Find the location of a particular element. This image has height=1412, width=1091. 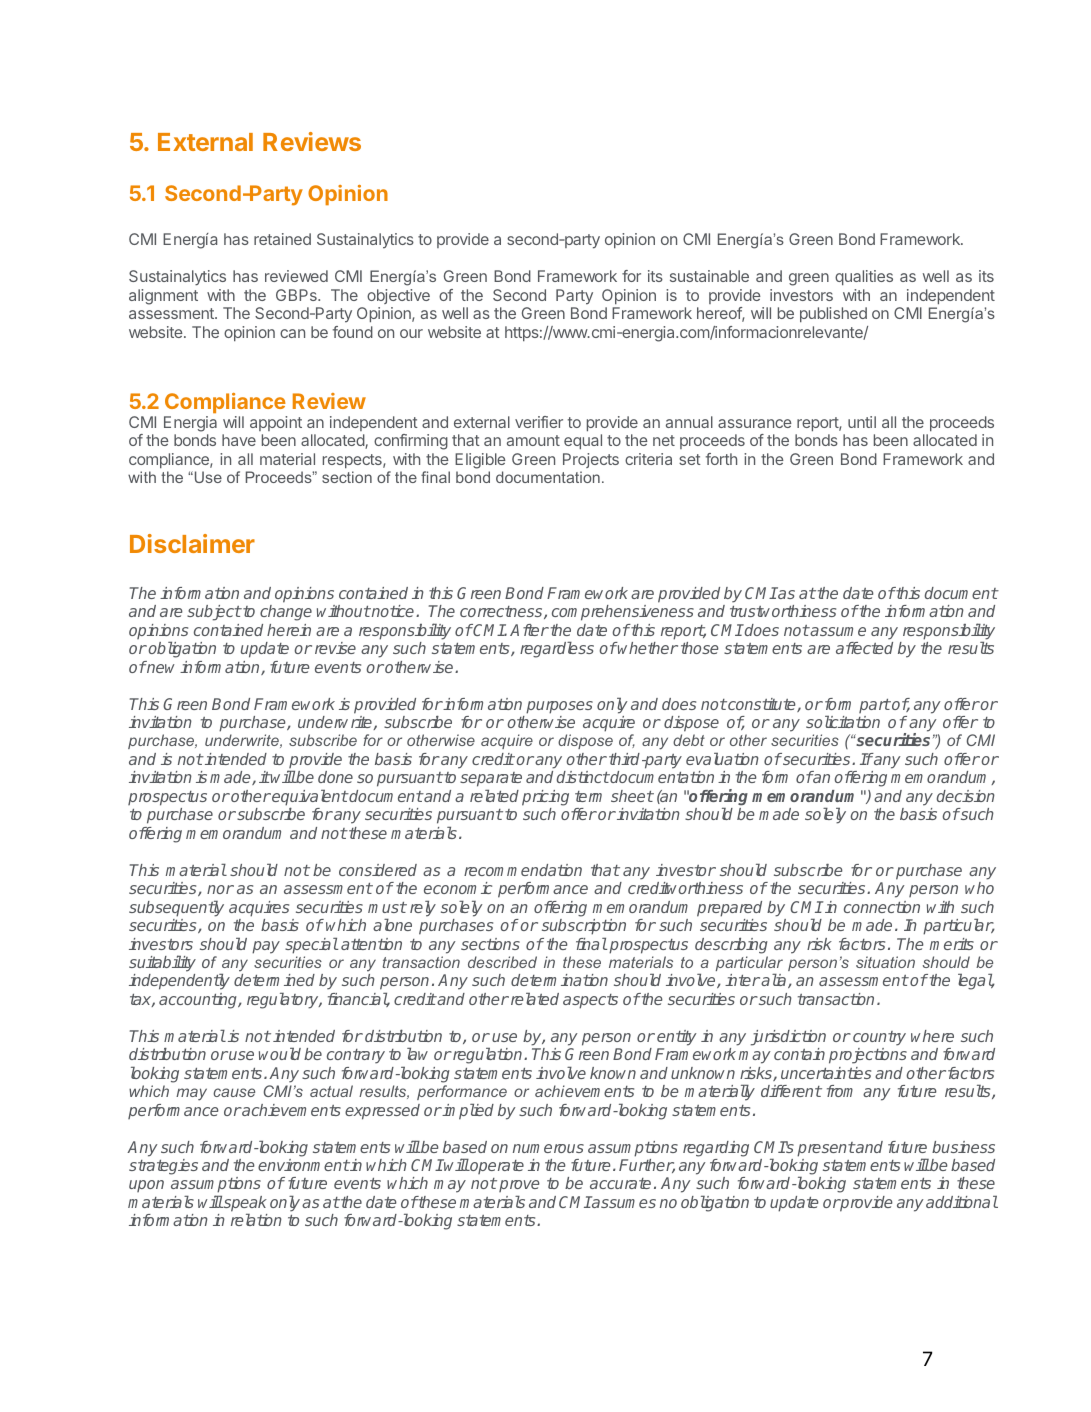

sustainable is located at coordinates (709, 276).
